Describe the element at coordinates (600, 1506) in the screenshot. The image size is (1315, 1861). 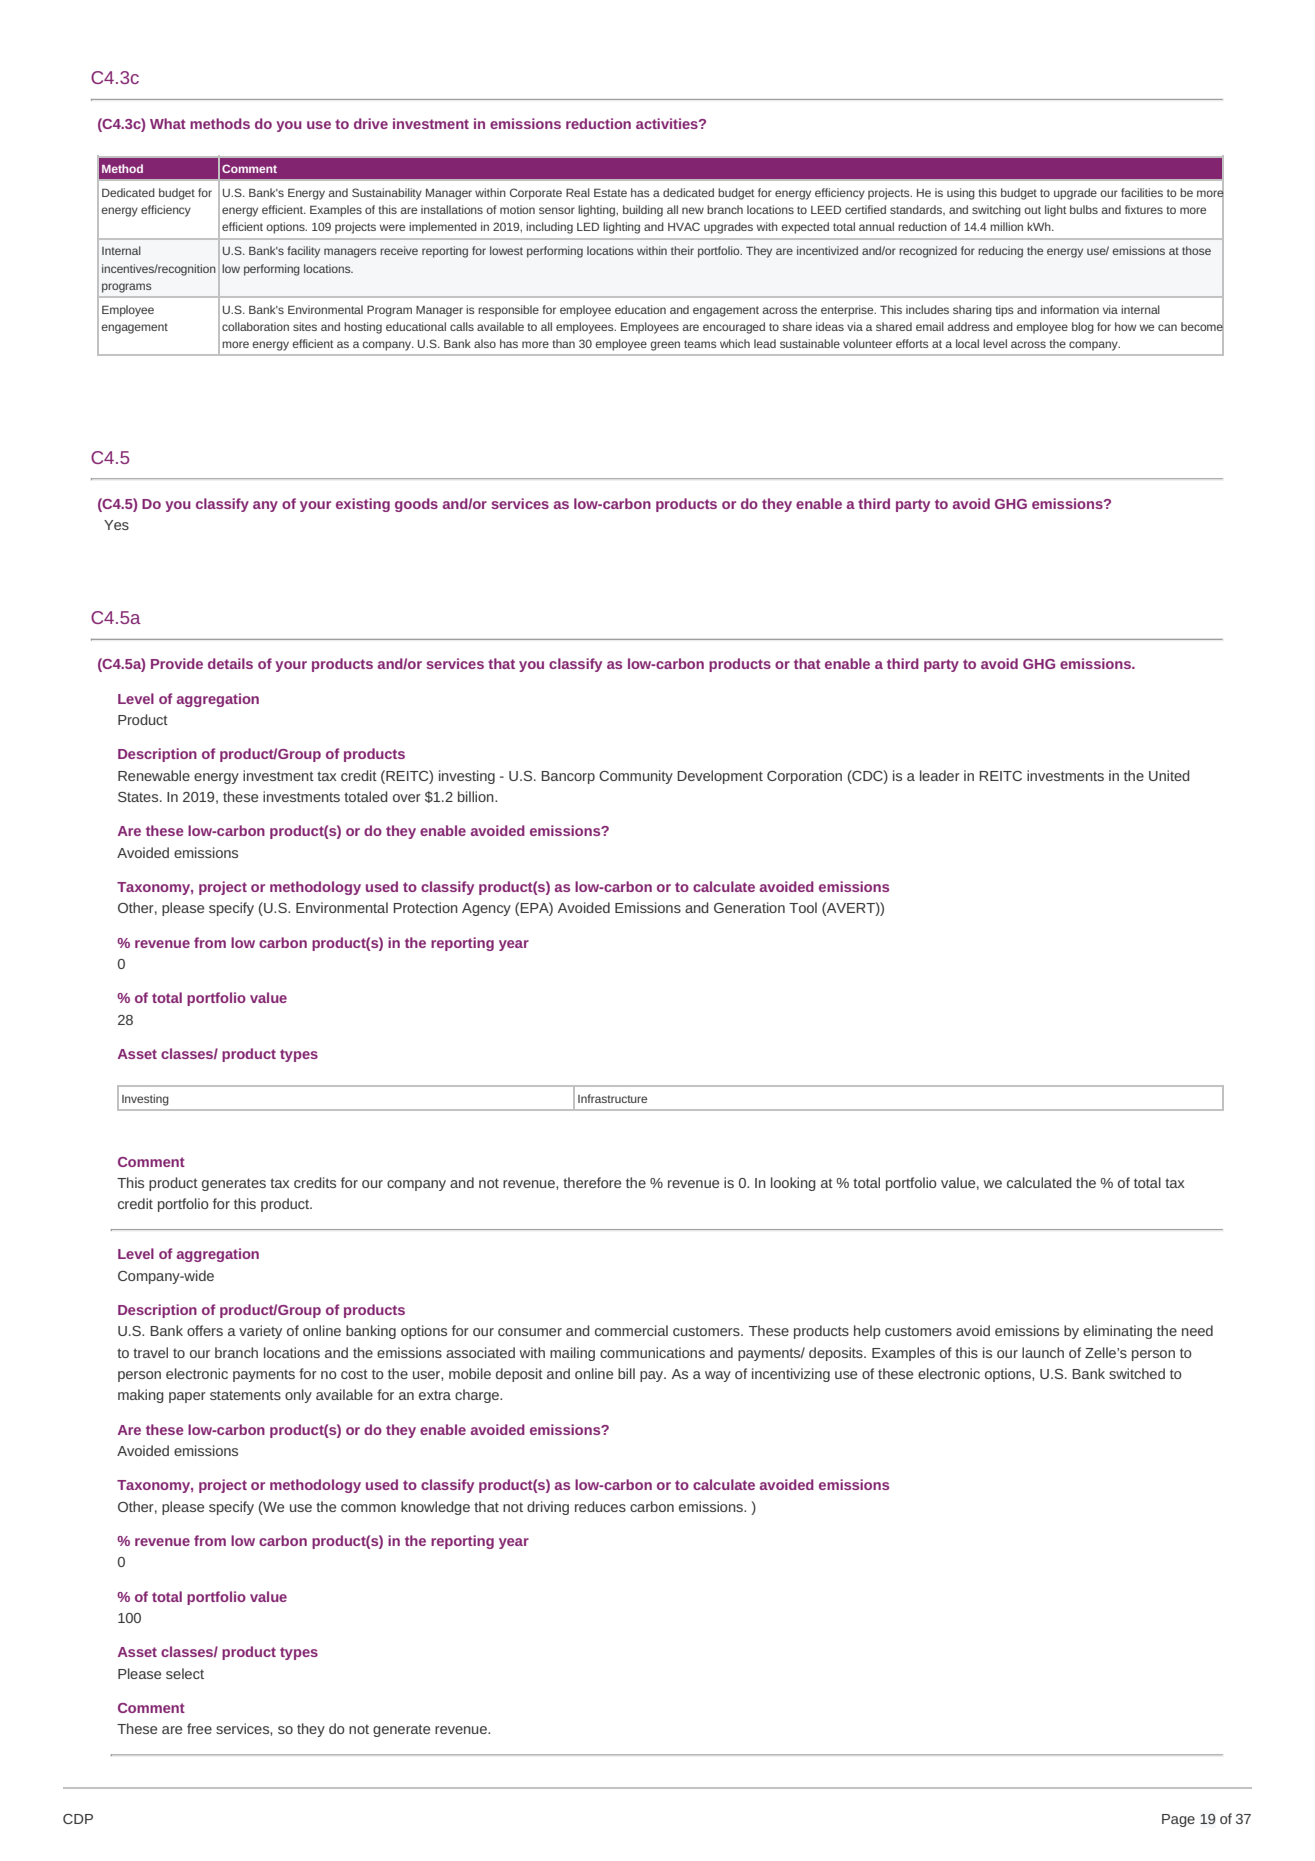
I see `reduces` at that location.
